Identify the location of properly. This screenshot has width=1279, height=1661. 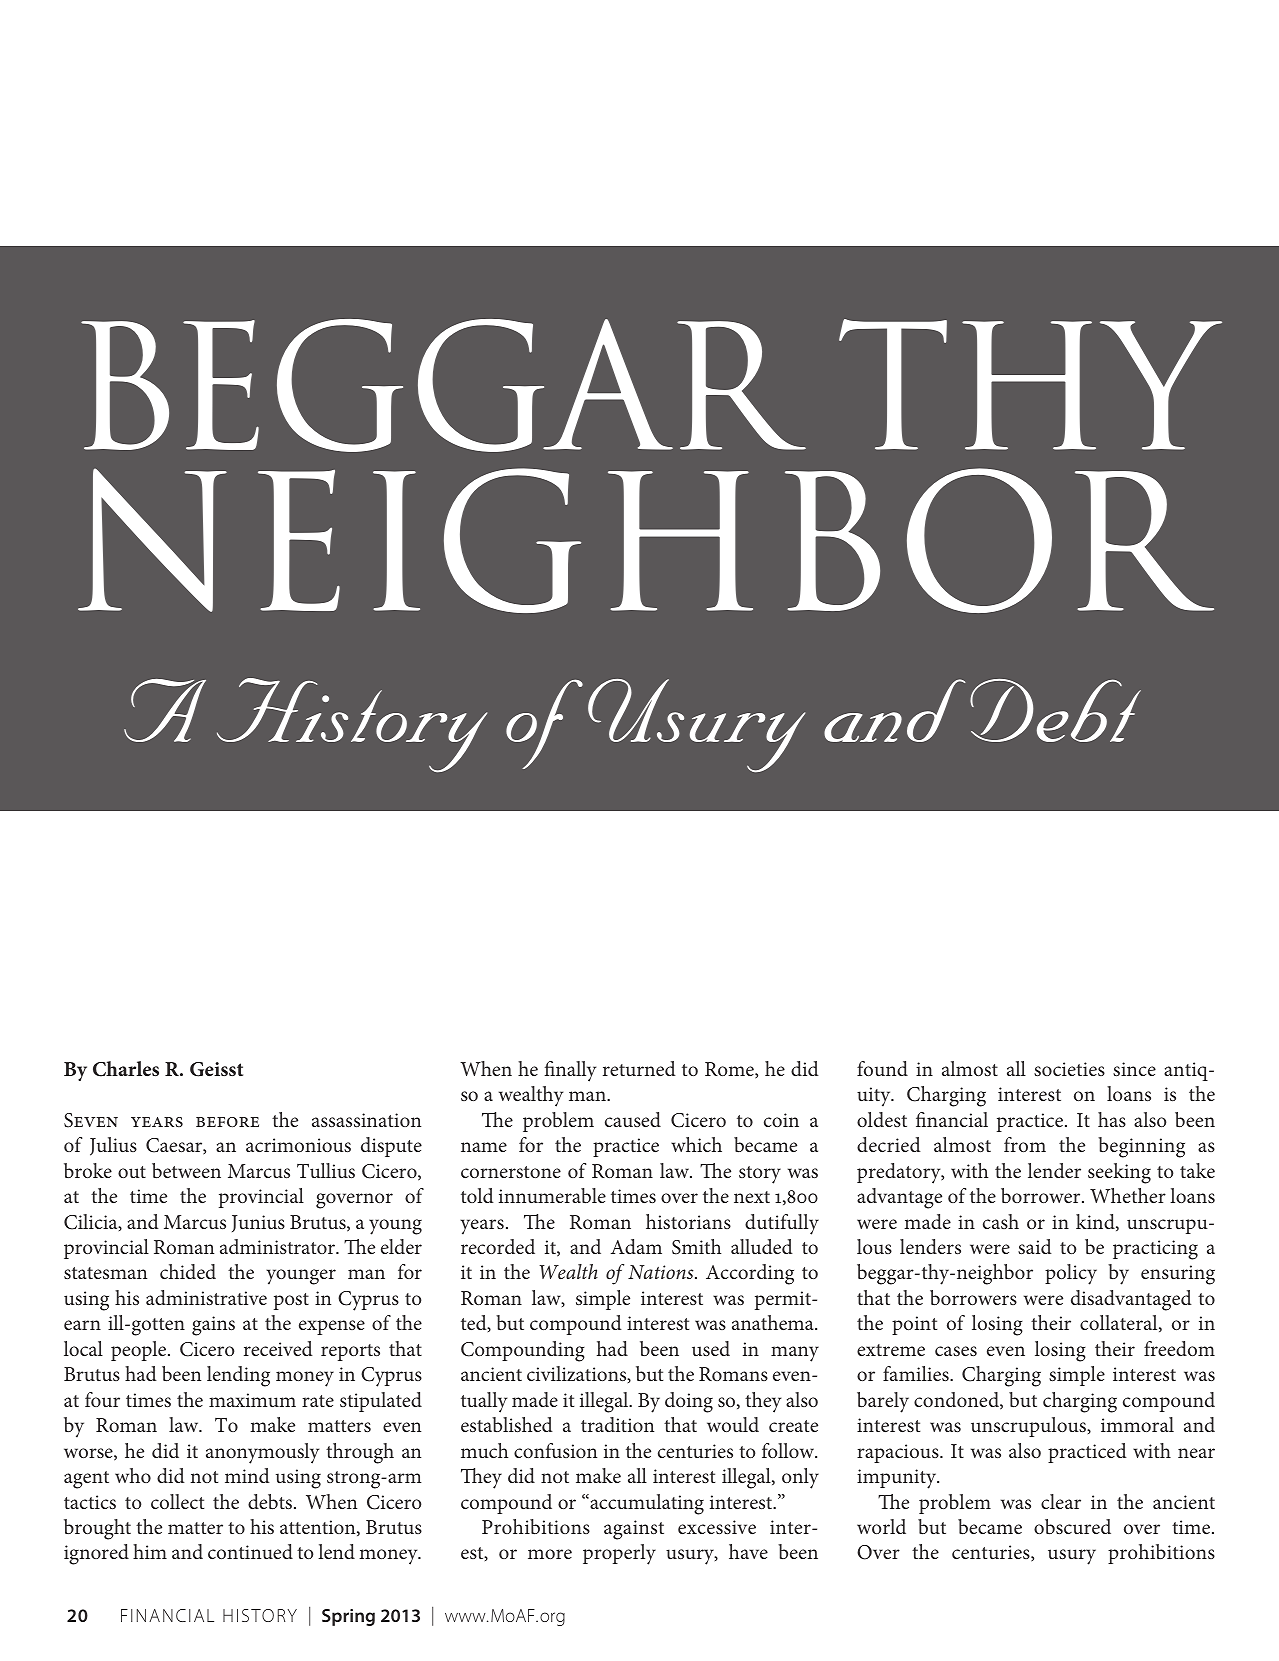
(619, 1554).
